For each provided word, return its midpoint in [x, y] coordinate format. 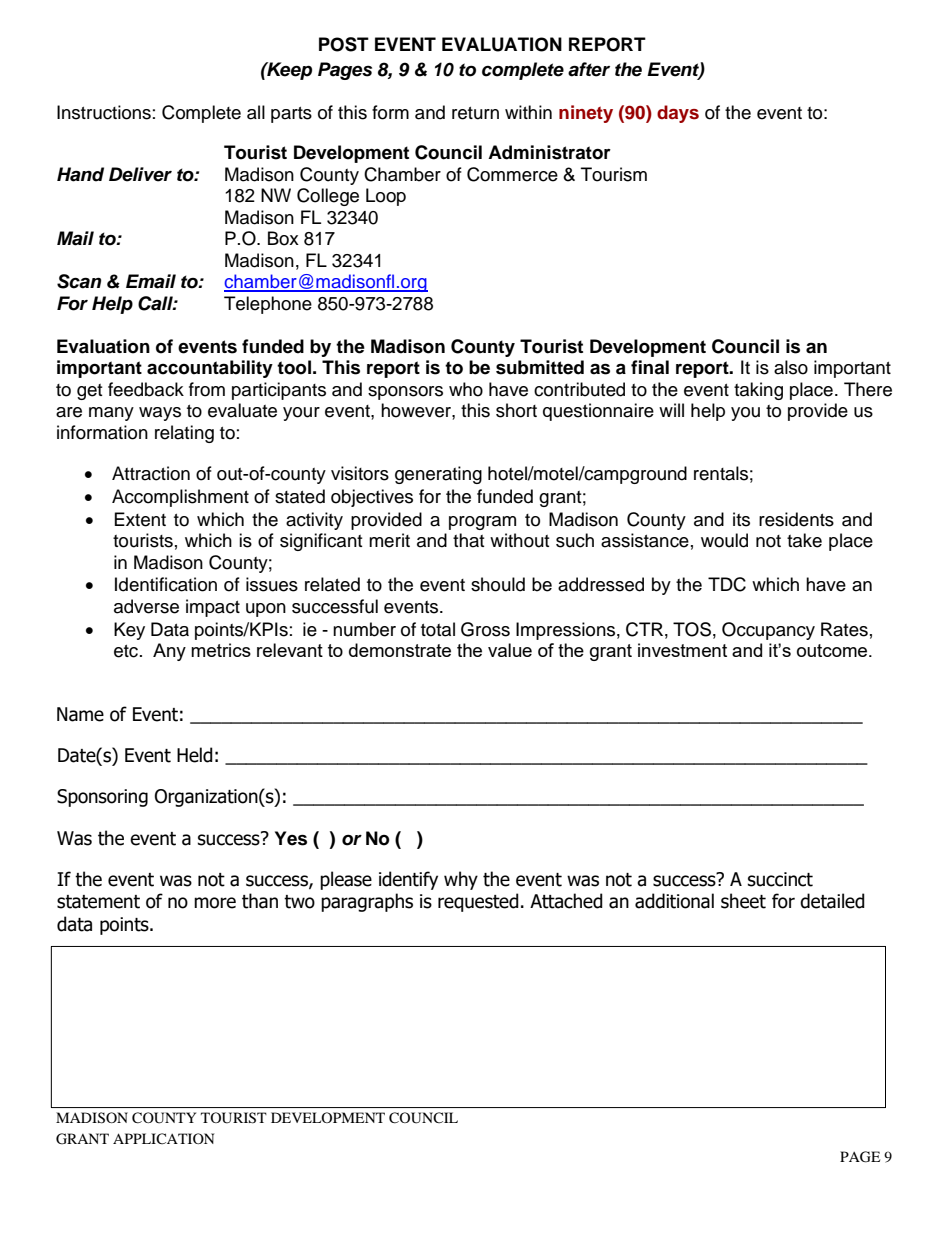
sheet [743, 901]
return [475, 113]
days [678, 114]
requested [478, 902]
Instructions [104, 112]
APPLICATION [163, 1138]
